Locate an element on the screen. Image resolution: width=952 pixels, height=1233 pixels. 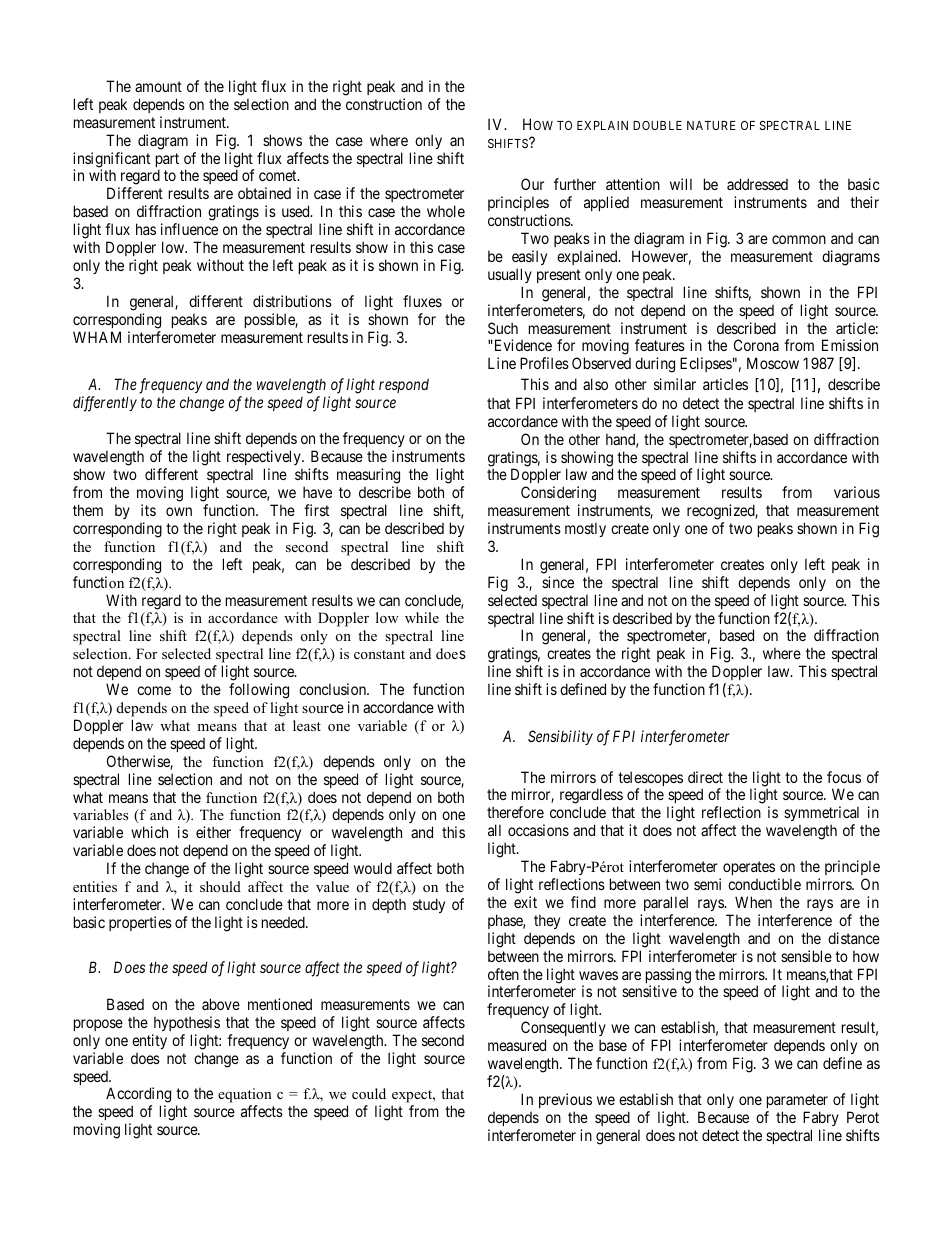
measured is located at coordinates (517, 1045).
